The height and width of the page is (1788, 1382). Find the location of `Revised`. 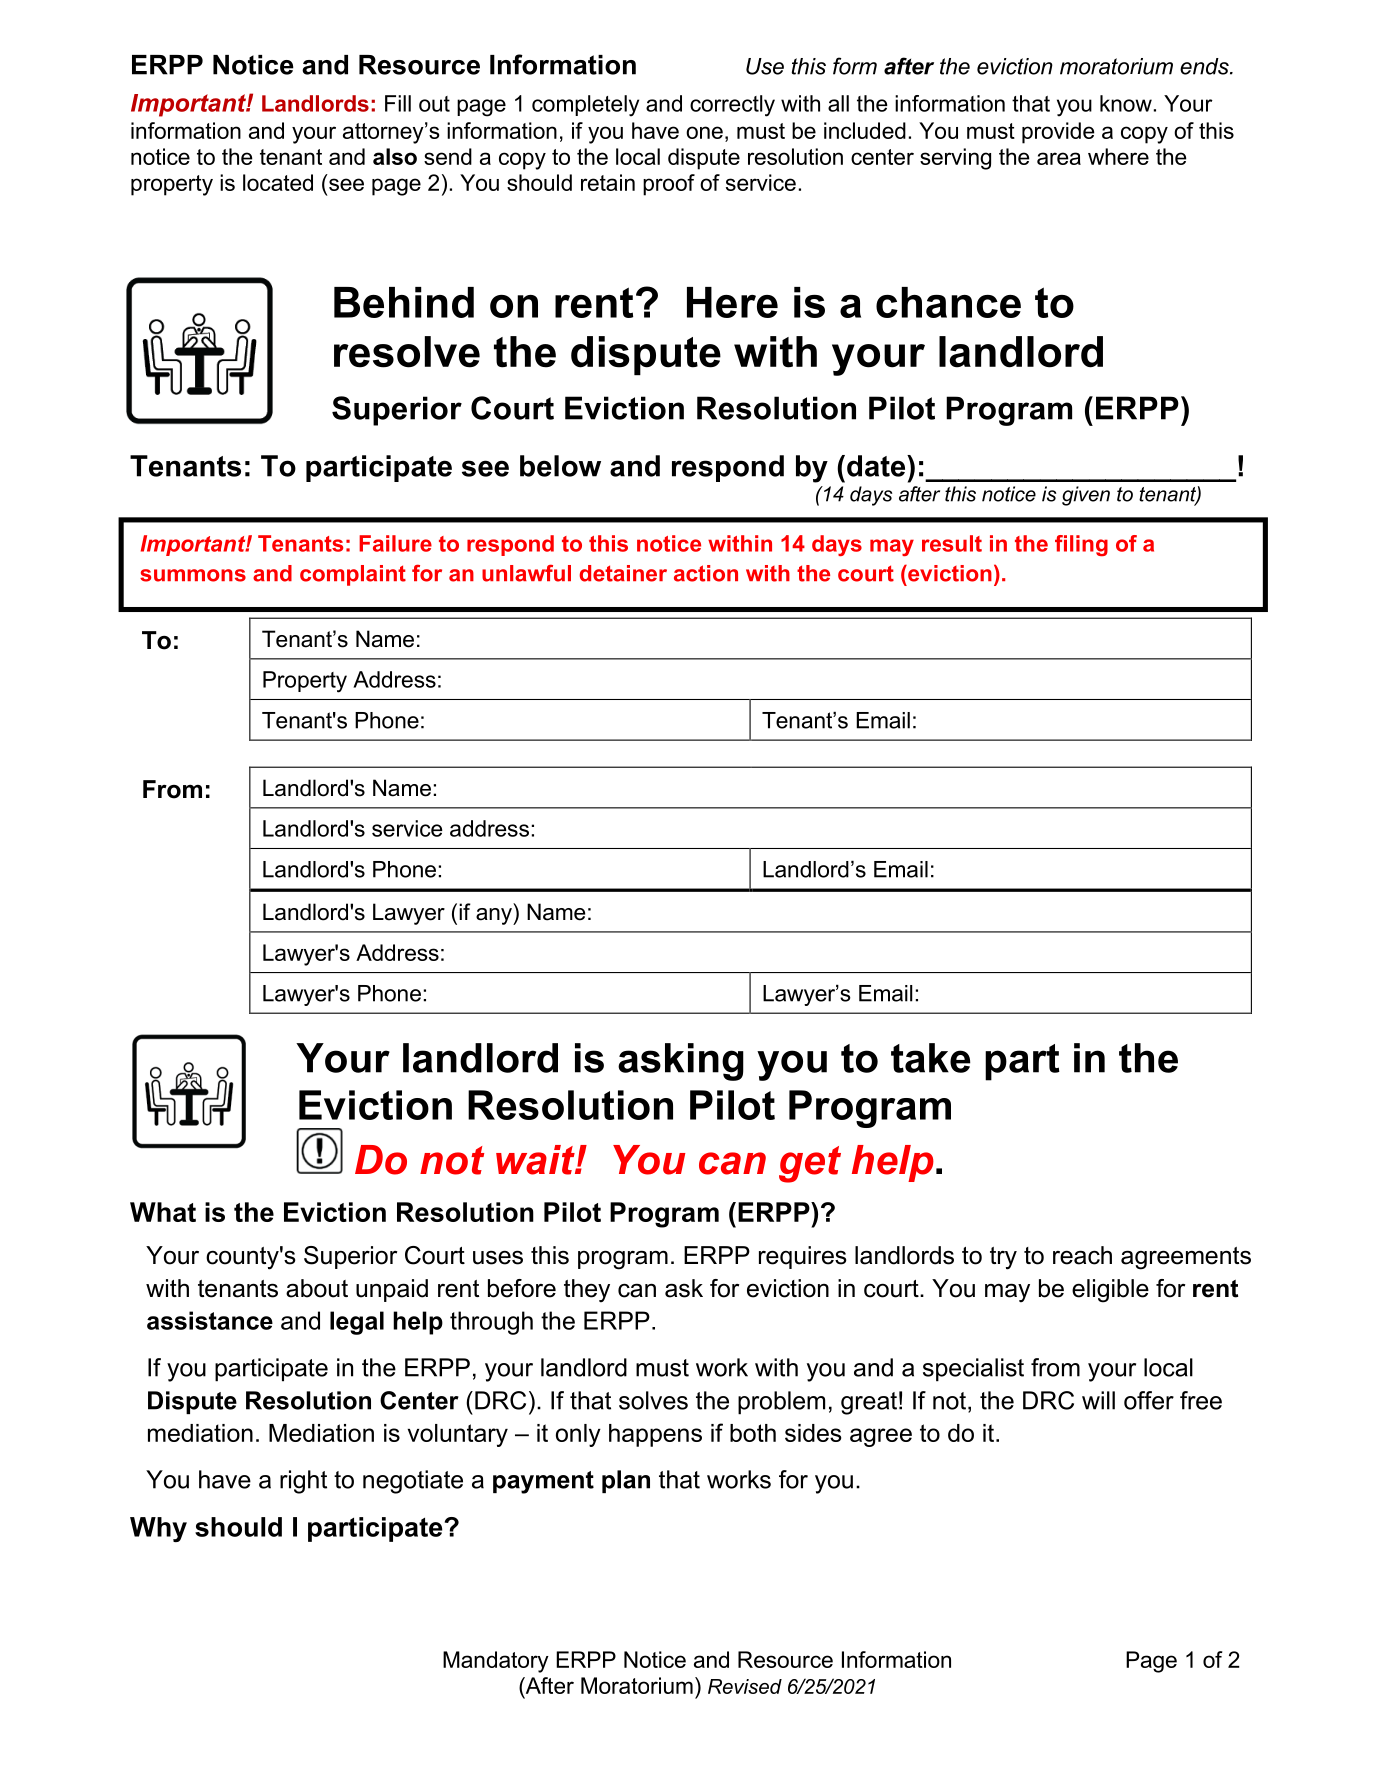

Revised is located at coordinates (745, 1686).
